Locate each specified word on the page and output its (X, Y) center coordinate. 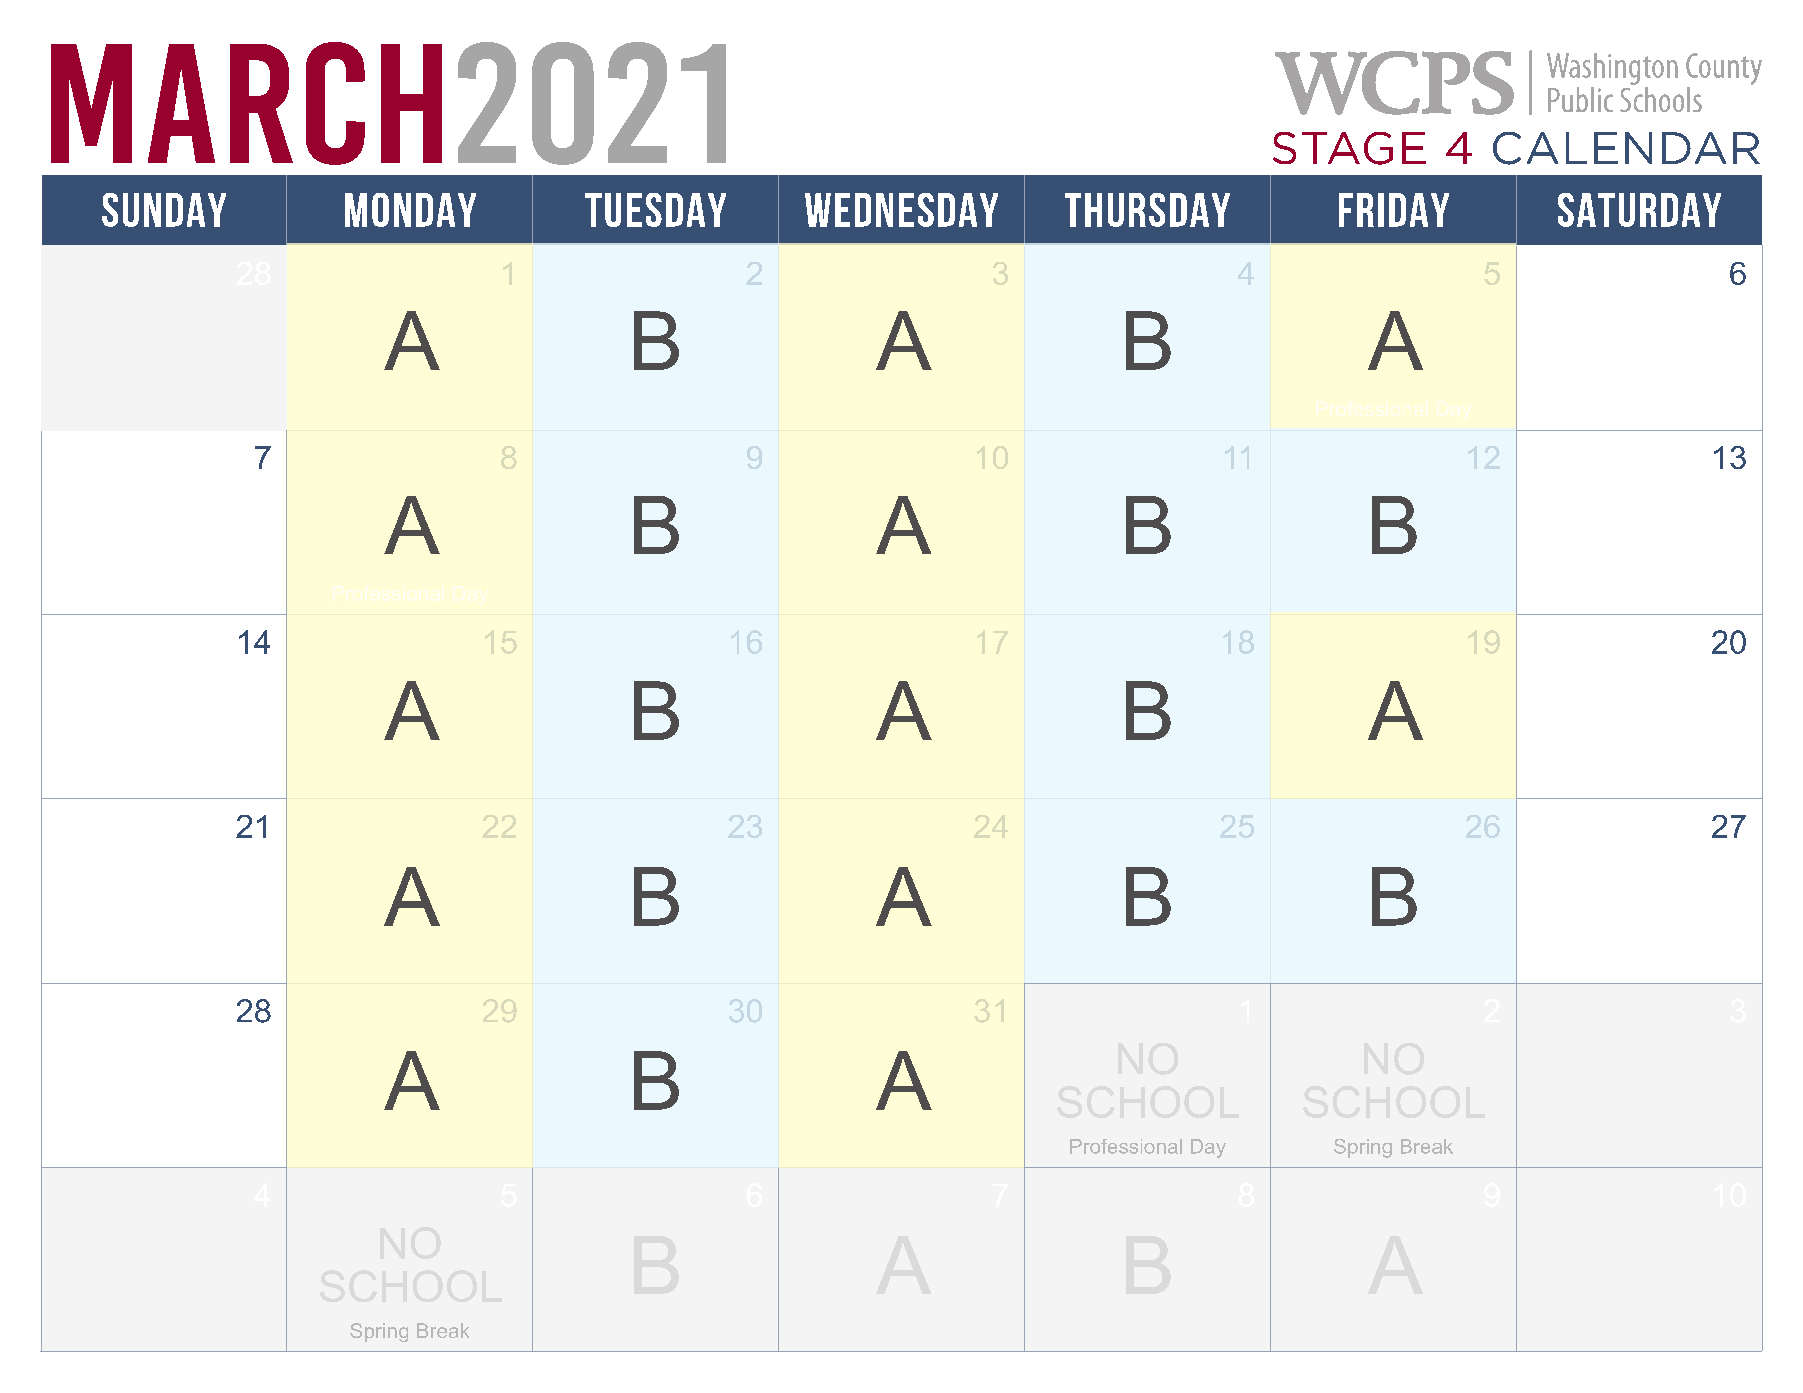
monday (410, 210)
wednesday (901, 210)
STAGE (1349, 148)
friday (1394, 210)
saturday (1639, 210)
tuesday (655, 210)
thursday (1147, 210)
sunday (164, 210)
